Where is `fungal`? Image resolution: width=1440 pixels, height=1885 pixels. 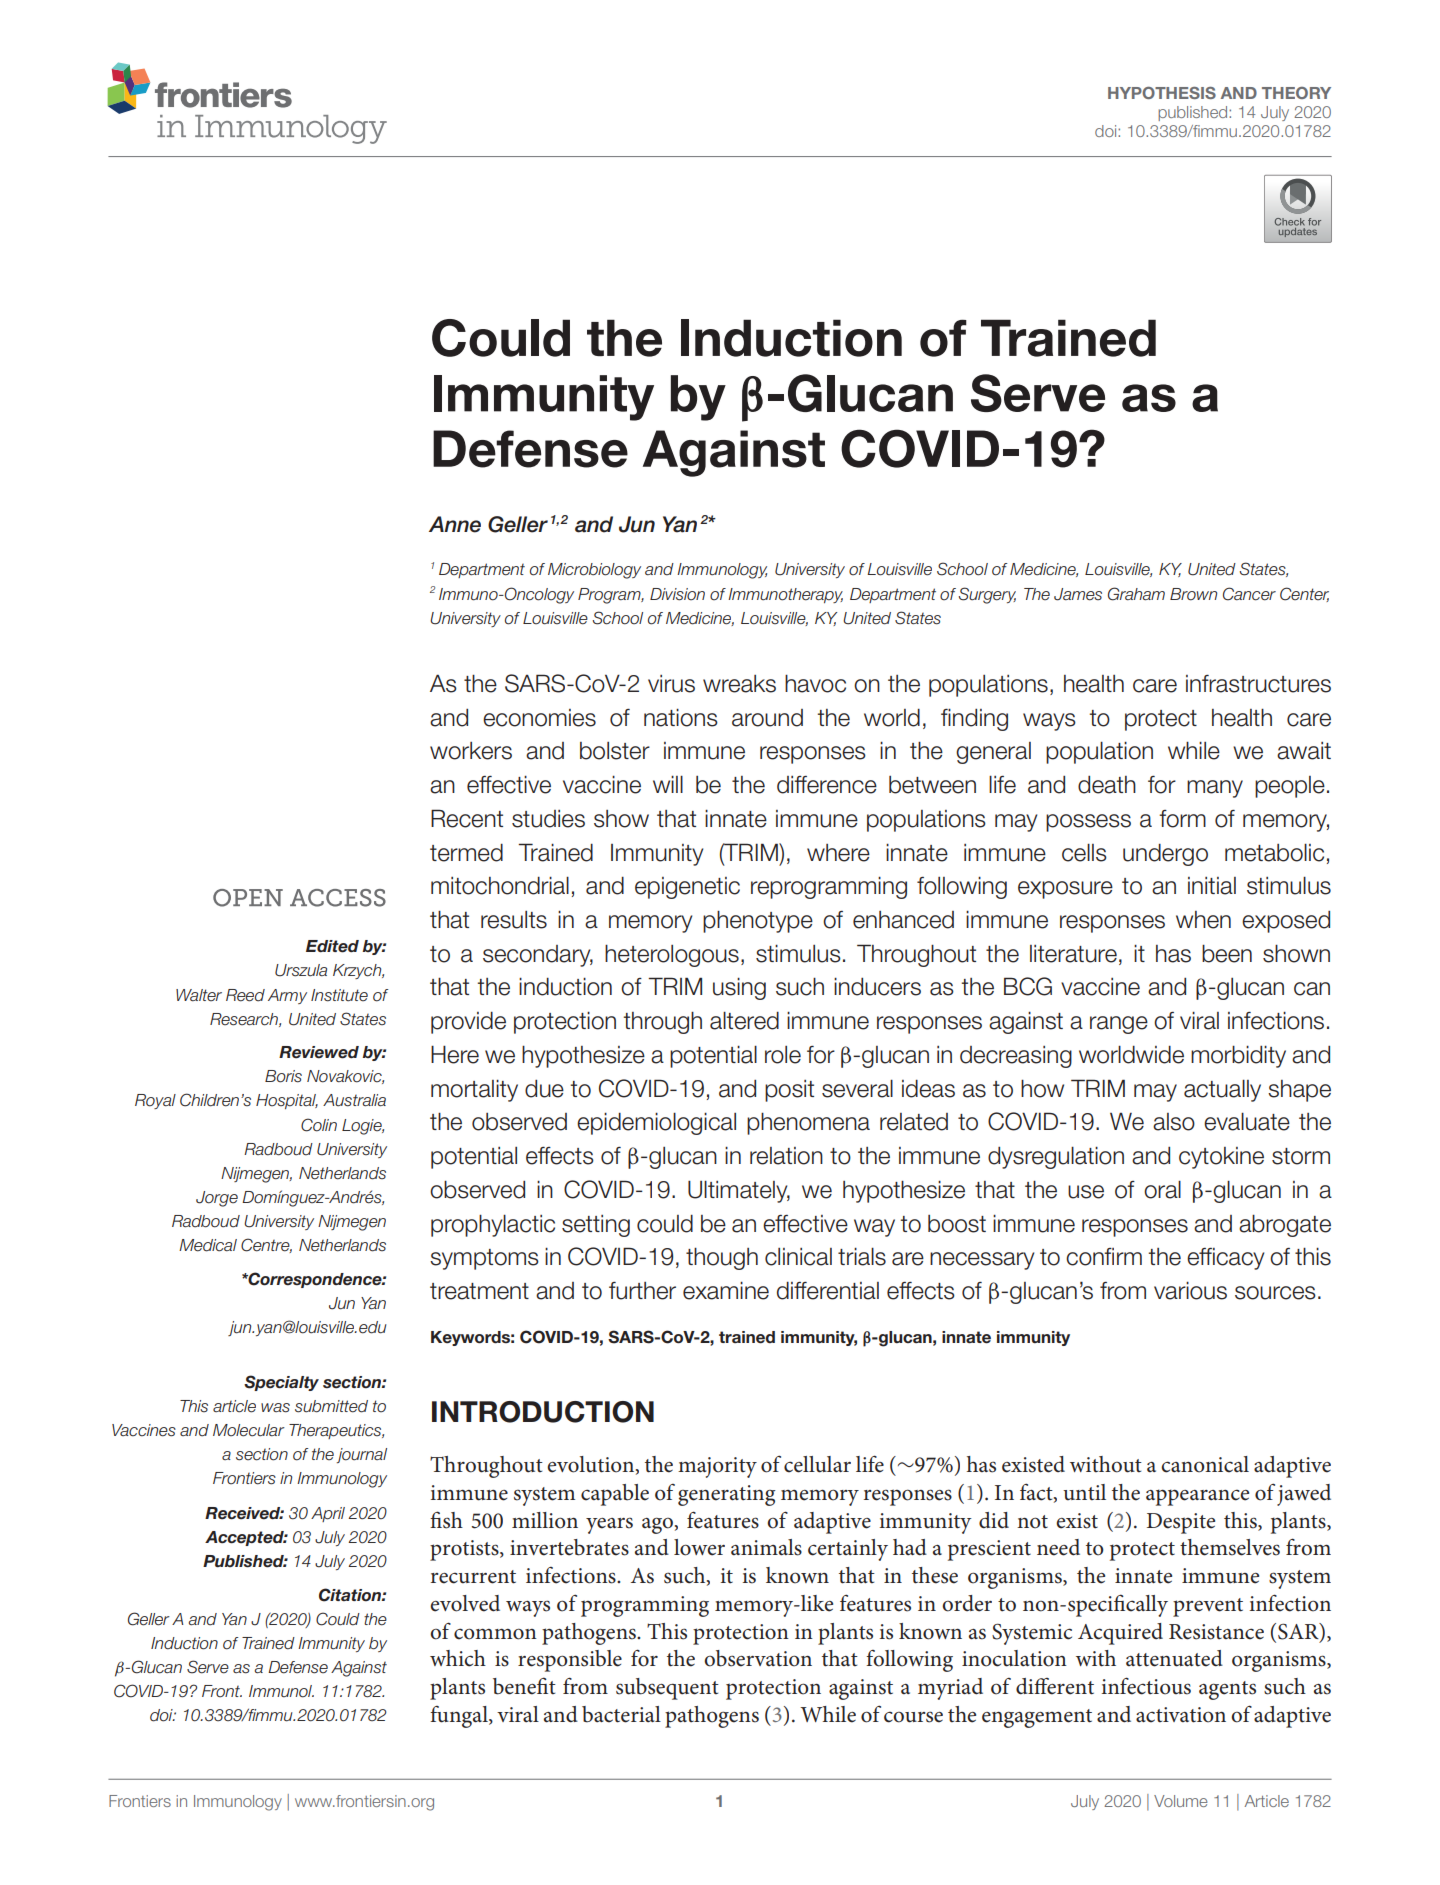
fungal is located at coordinates (460, 1717).
